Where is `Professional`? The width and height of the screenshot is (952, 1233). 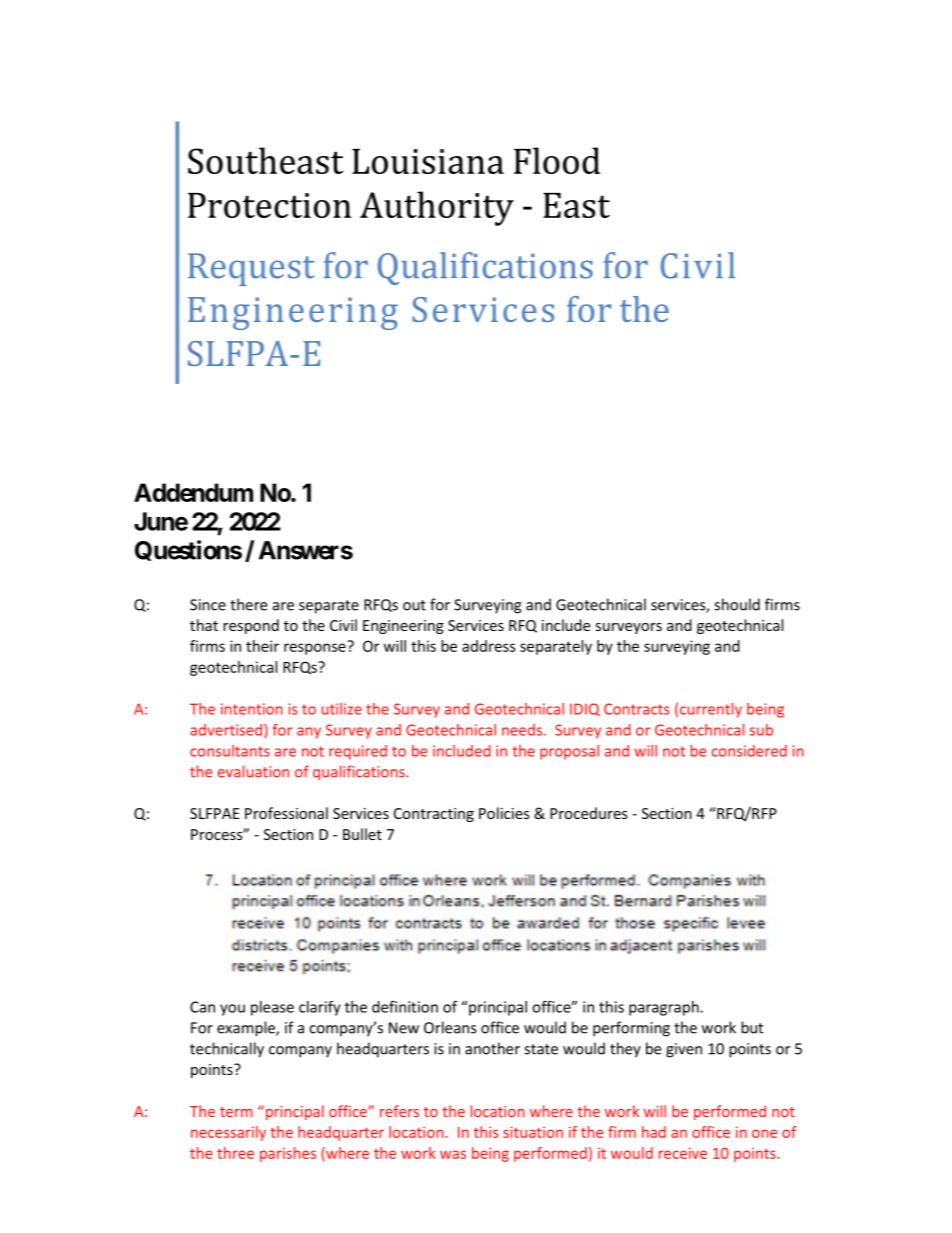
Professional is located at coordinates (286, 813).
